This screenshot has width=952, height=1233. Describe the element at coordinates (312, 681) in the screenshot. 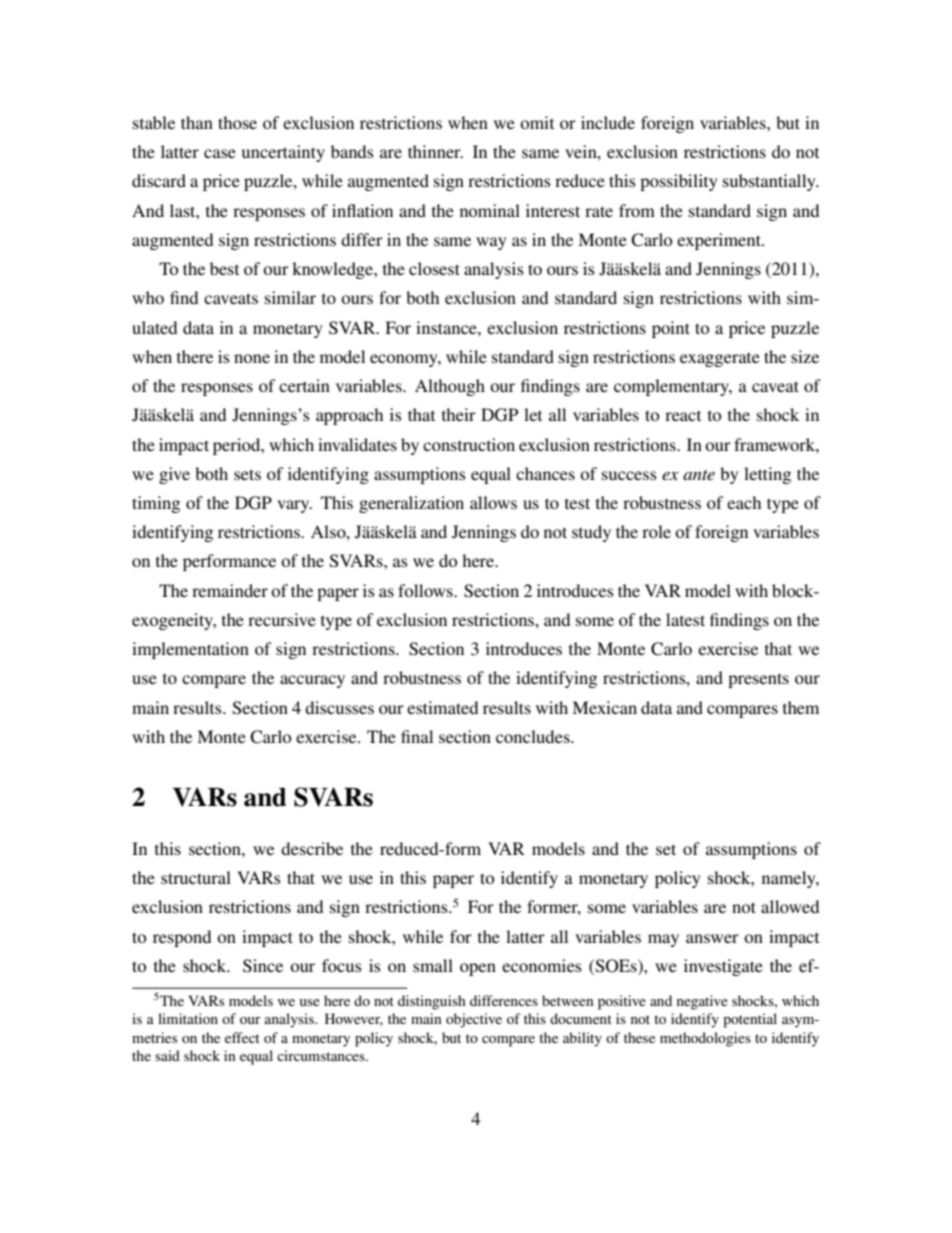

I see `accuracy` at that location.
